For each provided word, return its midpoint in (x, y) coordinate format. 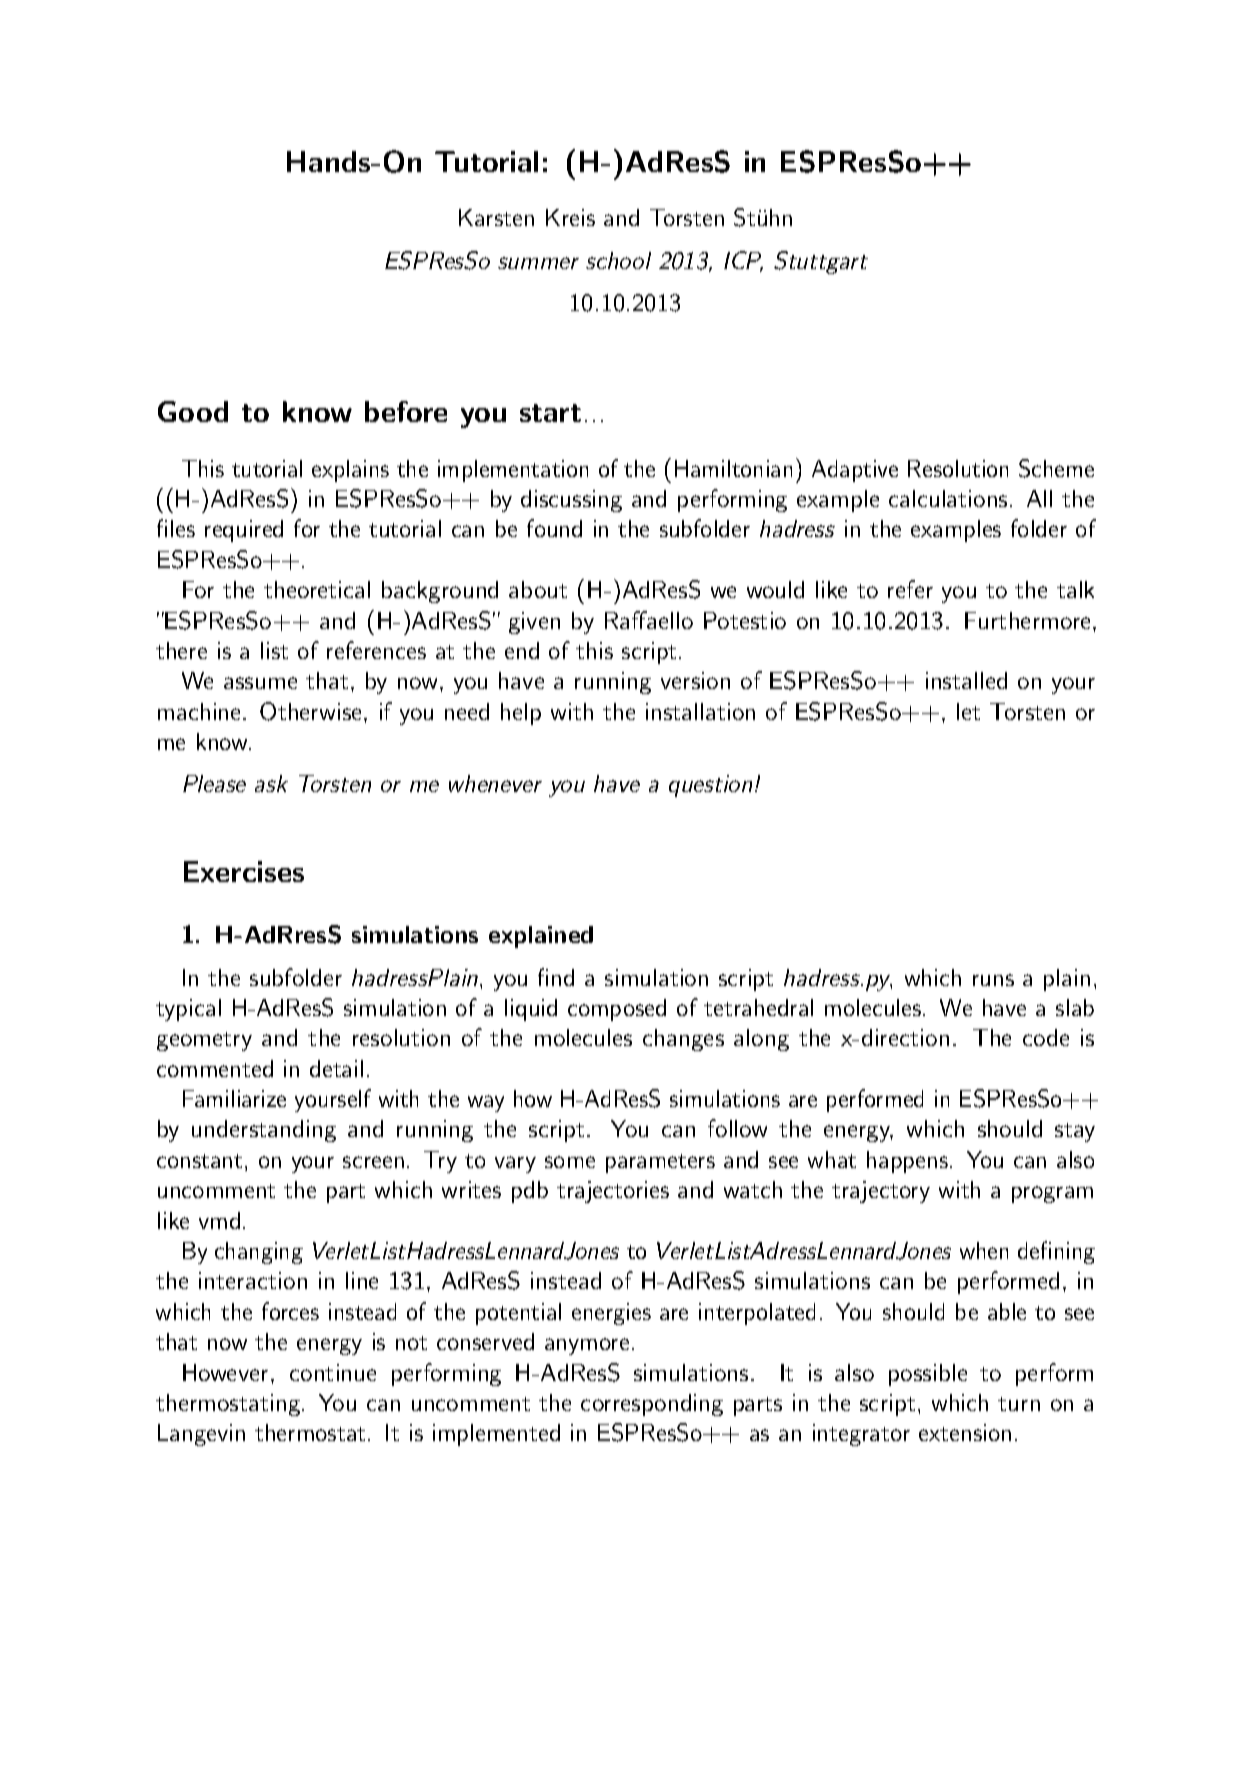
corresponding (652, 1405)
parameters (660, 1163)
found (554, 528)
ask (271, 783)
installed (966, 680)
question (710, 786)
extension (965, 1432)
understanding (264, 1131)
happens (907, 1162)
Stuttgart (821, 262)
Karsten (496, 217)
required (244, 531)
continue (333, 1372)
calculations (948, 498)
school (618, 260)
